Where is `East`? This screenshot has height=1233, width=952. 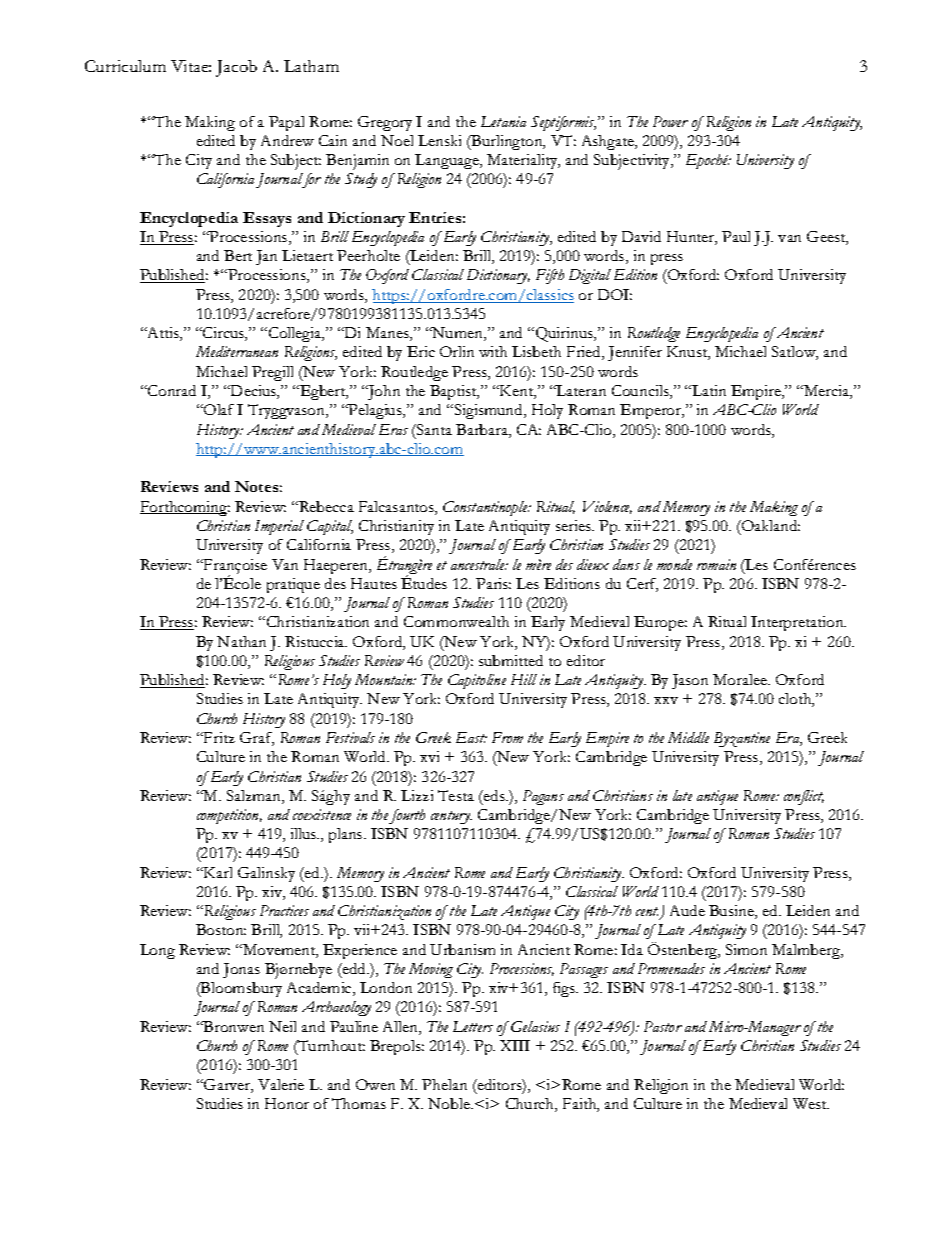
East is located at coordinates (471, 737).
